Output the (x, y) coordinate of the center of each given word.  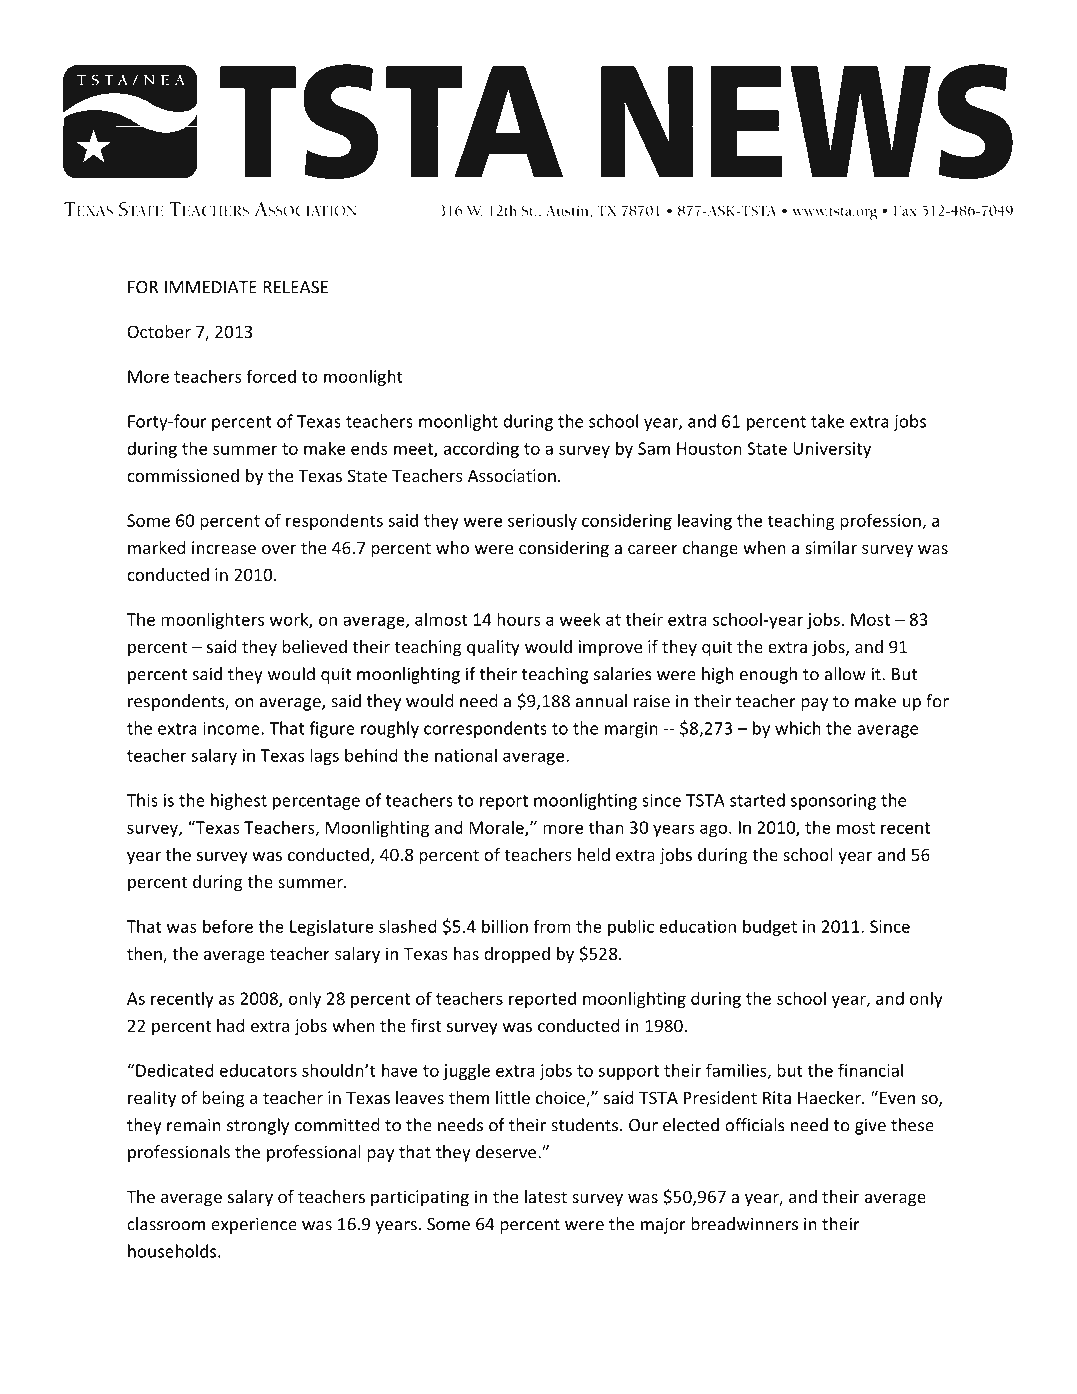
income (232, 728)
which (798, 728)
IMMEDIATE (211, 287)
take (827, 421)
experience (254, 1225)
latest (546, 1196)
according (481, 449)
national (466, 755)
